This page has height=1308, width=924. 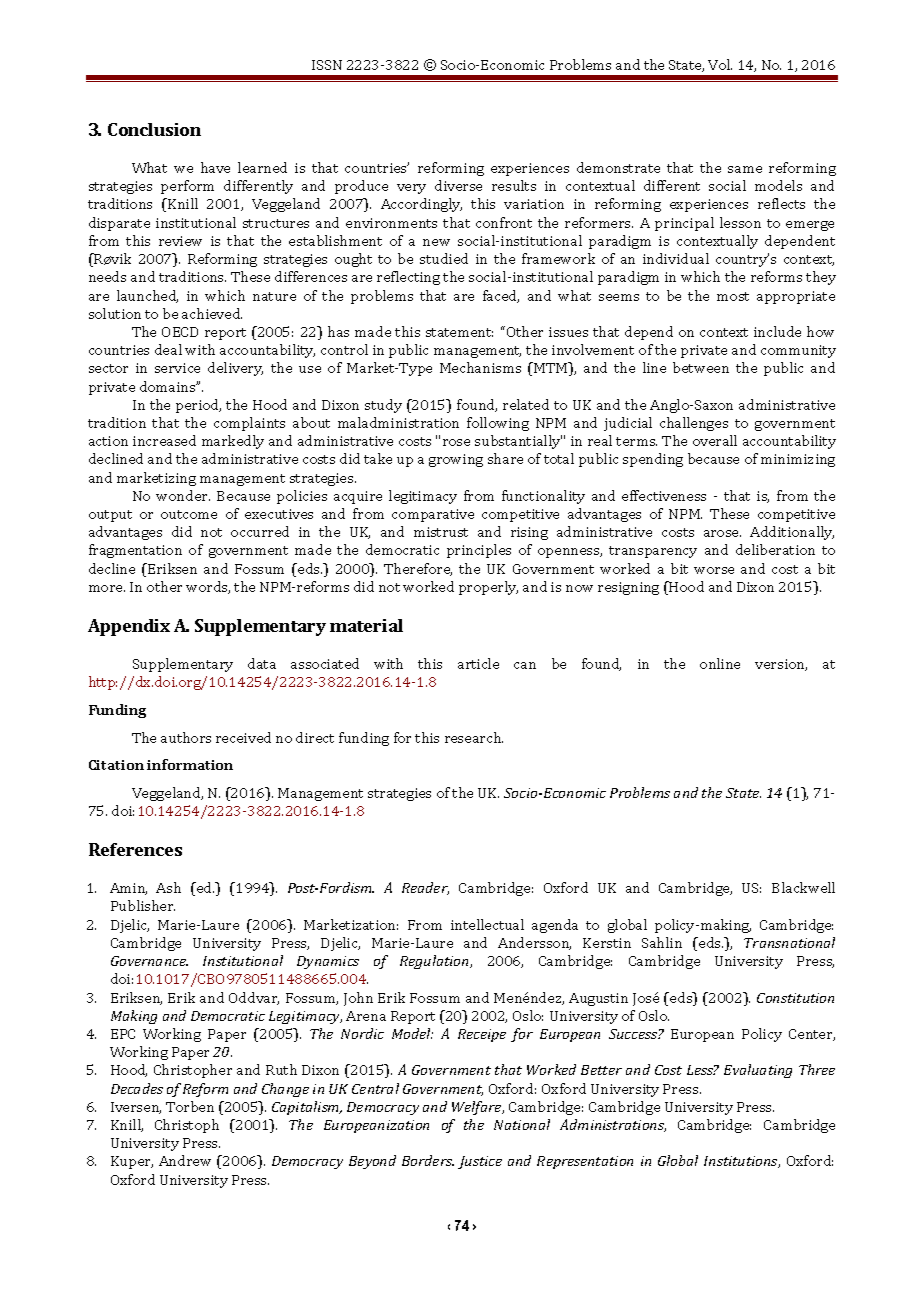 What do you see at coordinates (745, 169) in the page?
I see `same` at bounding box center [745, 169].
